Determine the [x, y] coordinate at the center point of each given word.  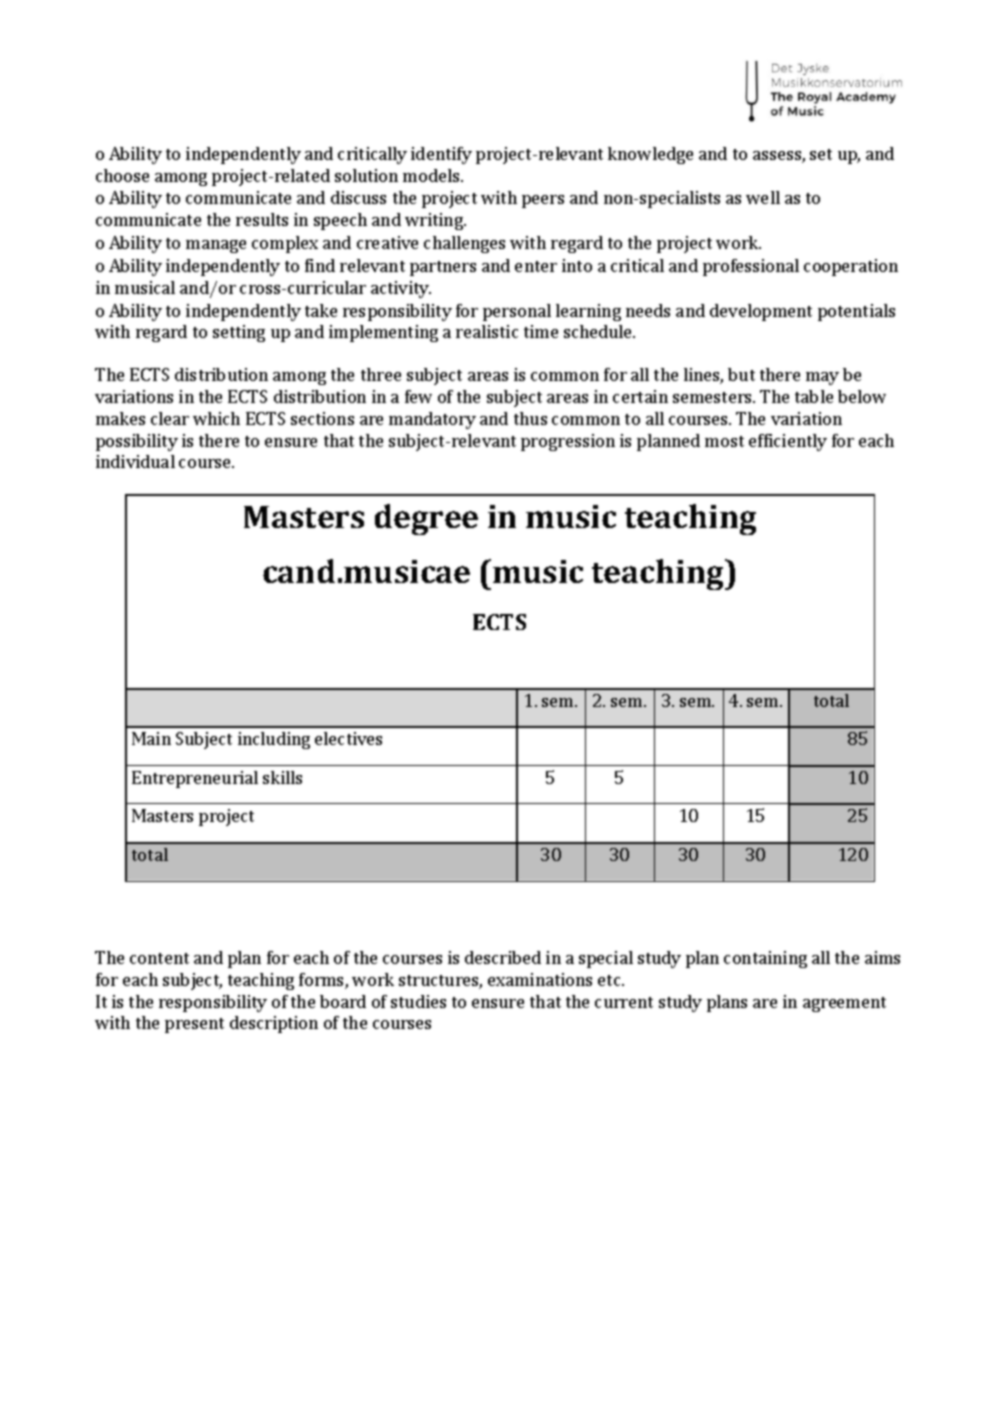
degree [426, 519]
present [194, 1025]
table [814, 396]
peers [543, 201]
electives [348, 738]
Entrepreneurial [195, 779]
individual [135, 461]
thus [530, 418]
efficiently [788, 442]
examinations [540, 979]
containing [765, 959]
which [216, 418]
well [763, 197]
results [262, 219]
